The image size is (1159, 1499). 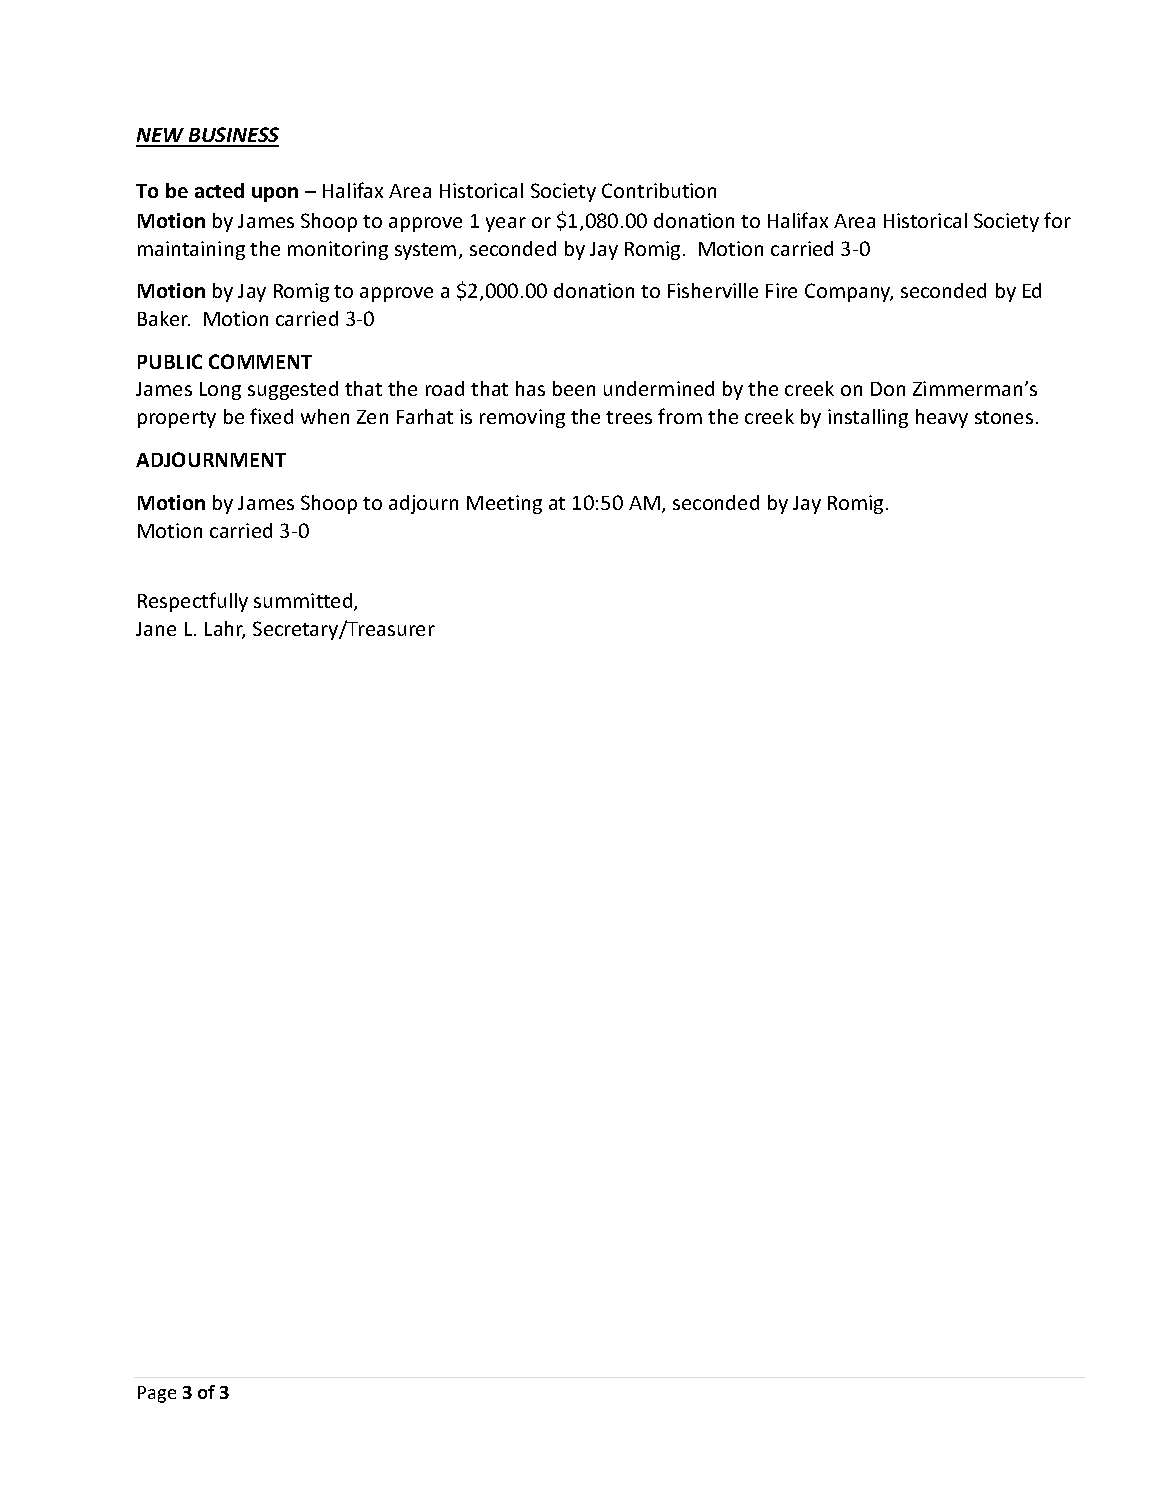 What do you see at coordinates (157, 1394) in the image?
I see `Page` at bounding box center [157, 1394].
